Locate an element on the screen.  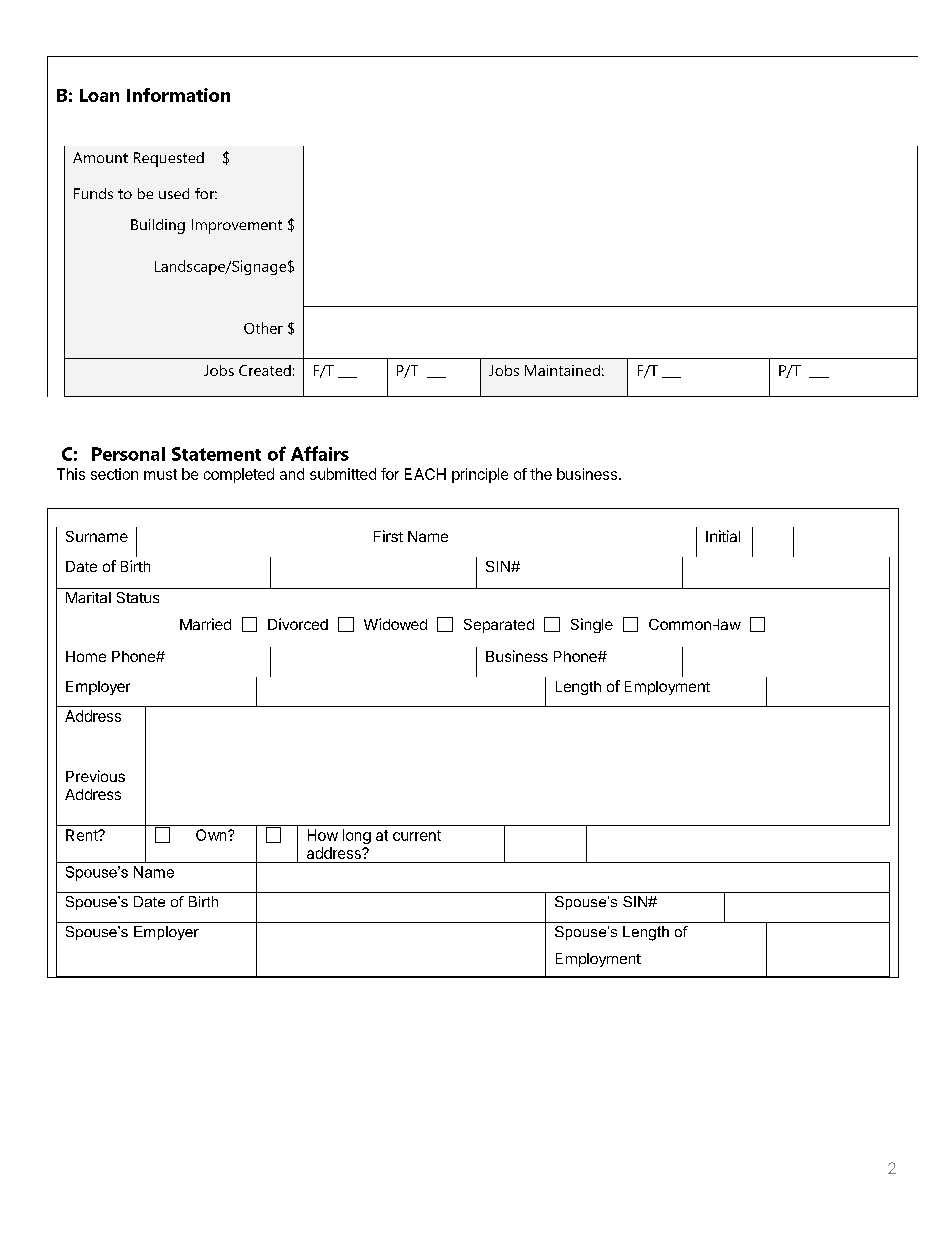
Improvement is located at coordinates (237, 226).
